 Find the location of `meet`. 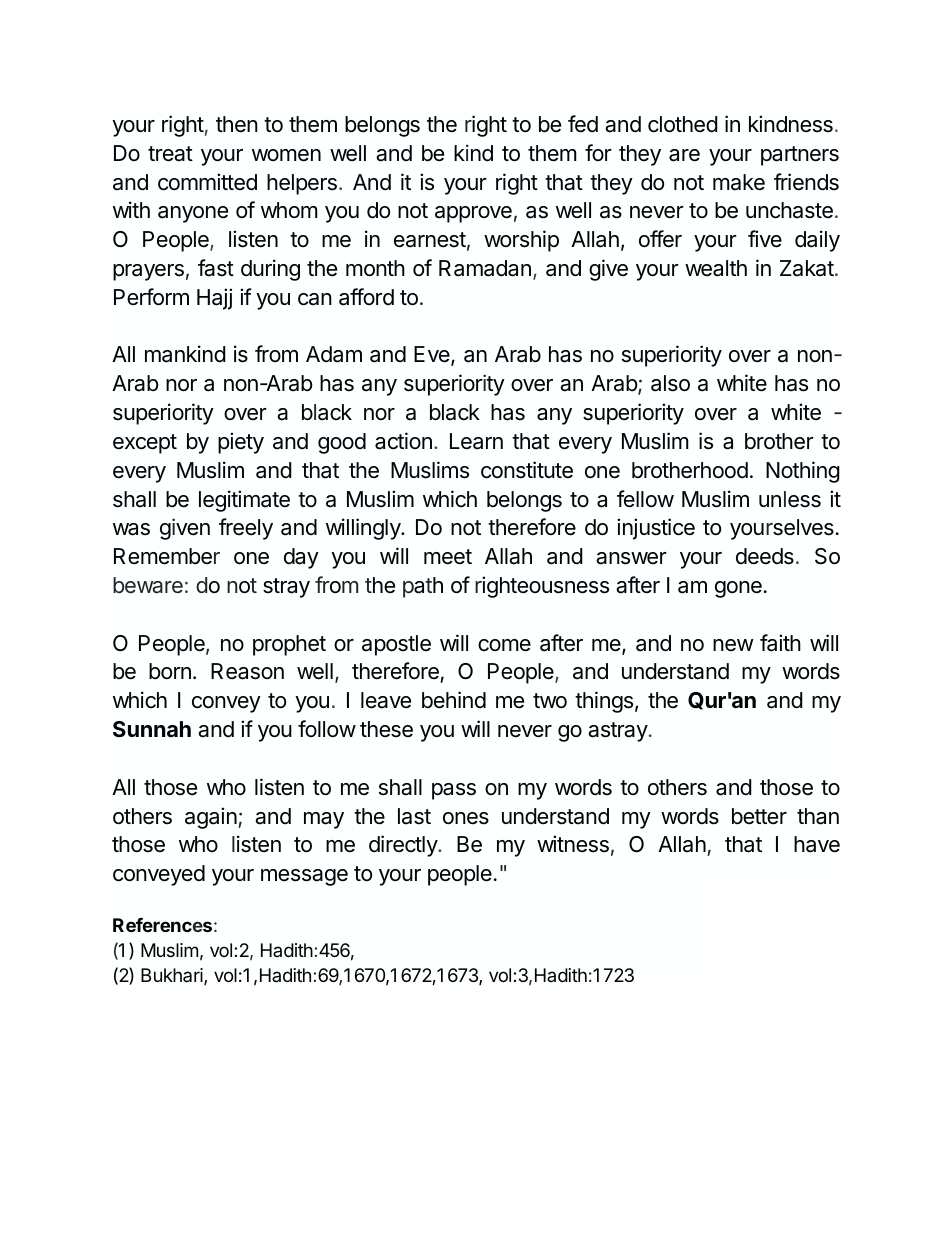

meet is located at coordinates (448, 557).
